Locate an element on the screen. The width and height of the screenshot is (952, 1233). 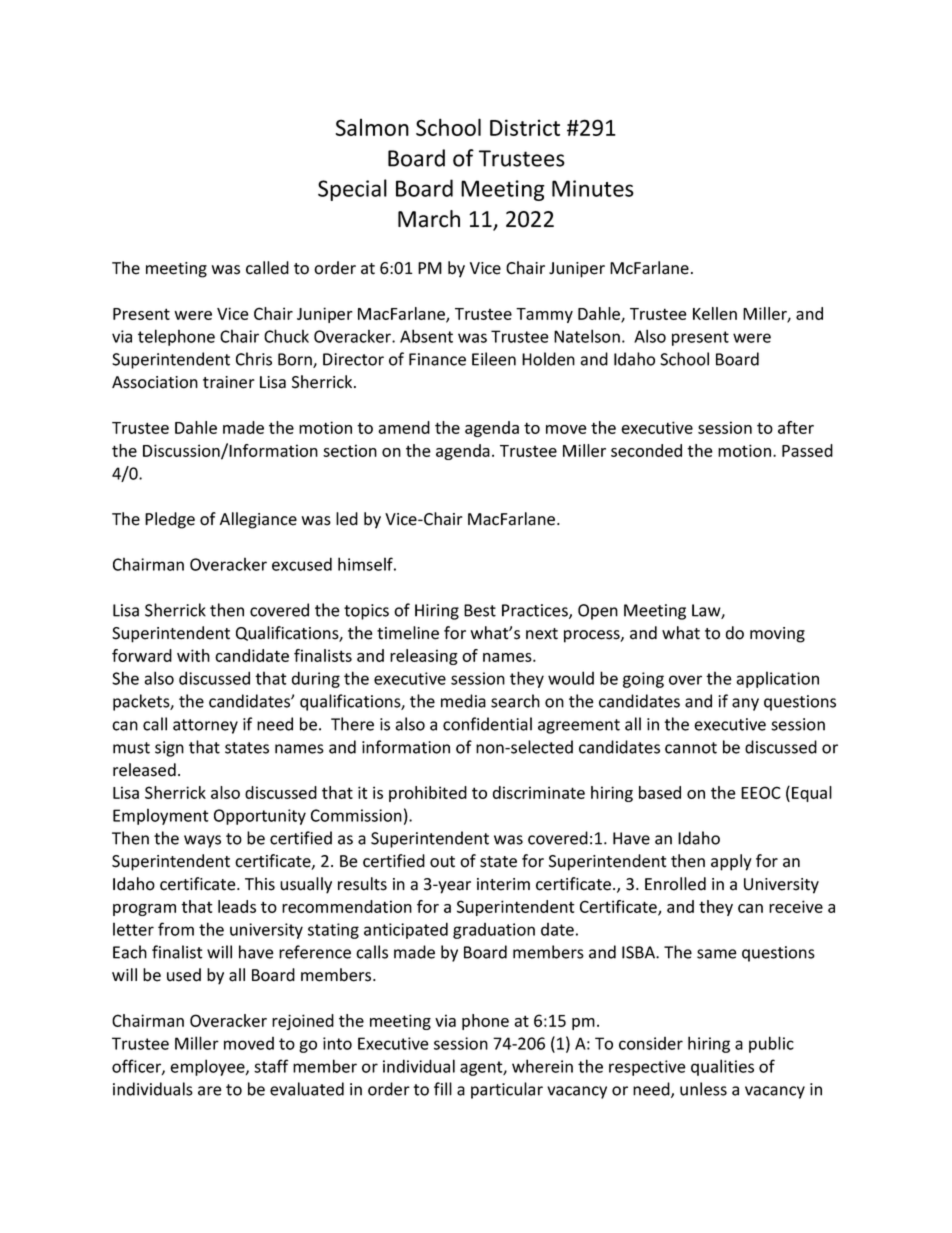
ways is located at coordinates (202, 841).
